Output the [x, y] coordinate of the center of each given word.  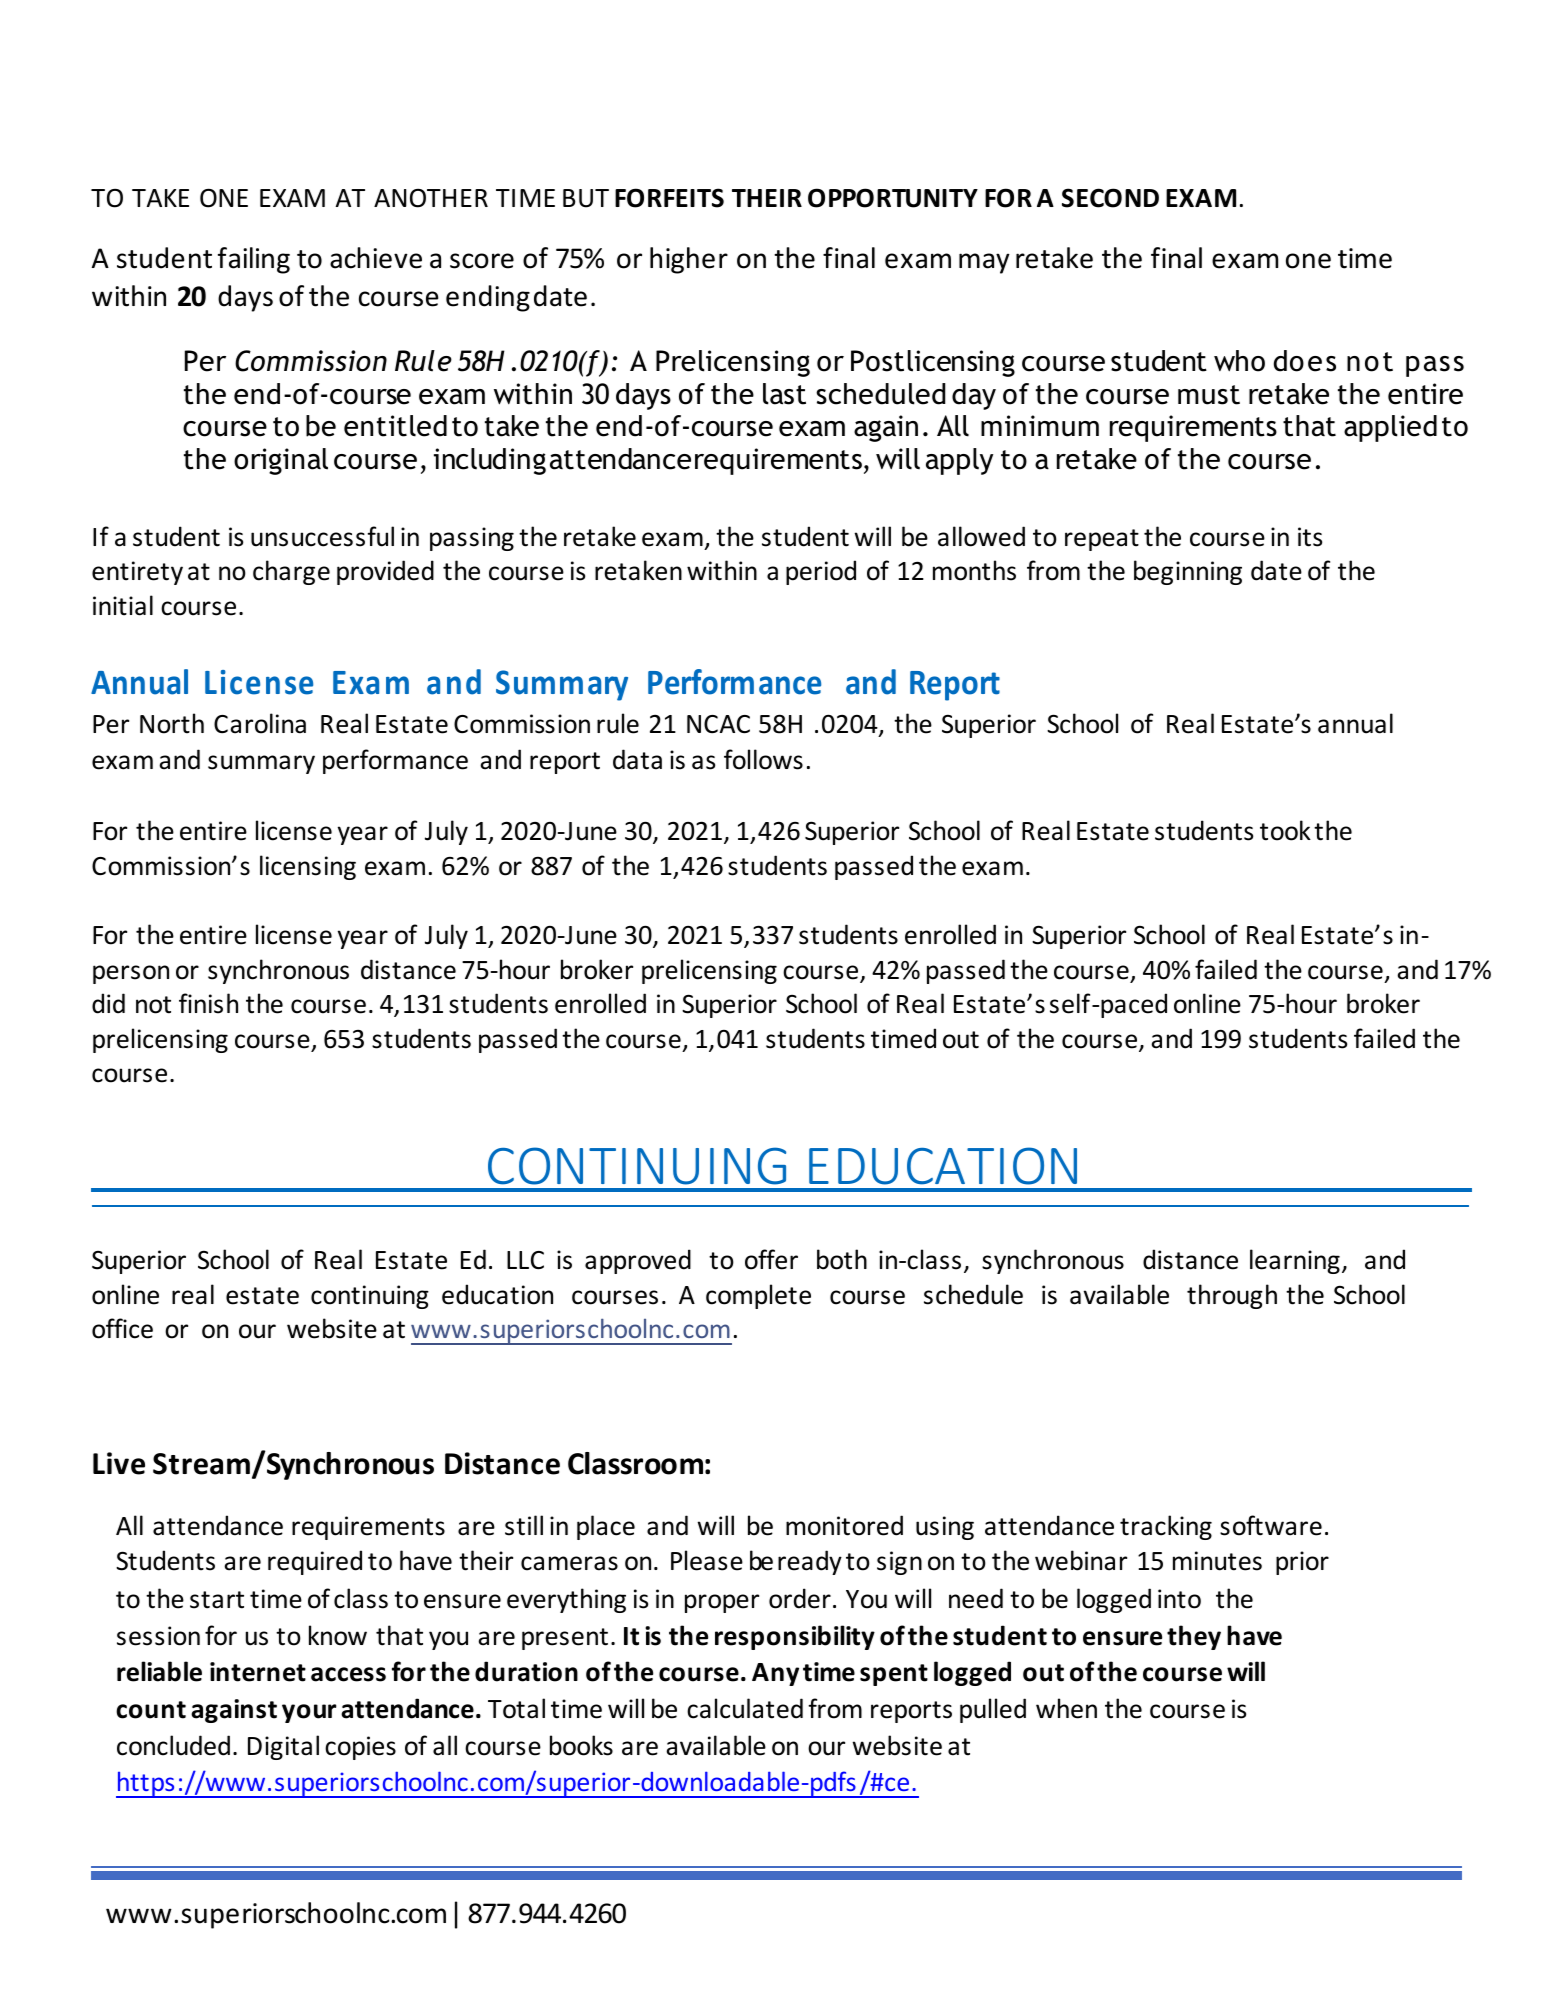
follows [763, 759]
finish [208, 1003]
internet [258, 1672]
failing [254, 260]
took [1285, 830]
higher [689, 260]
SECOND [1110, 198]
